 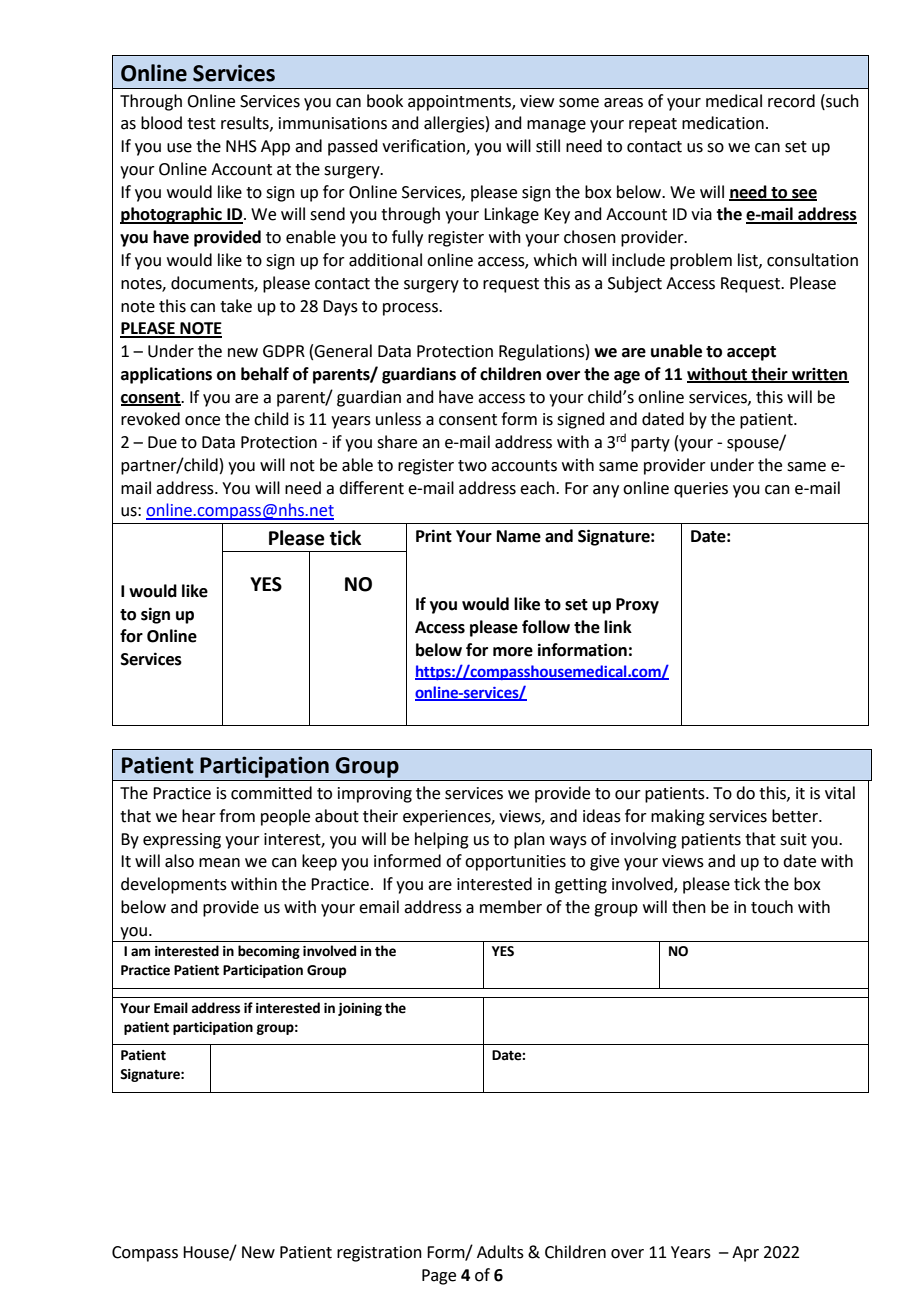 I want to click on still, so click(x=548, y=146).
